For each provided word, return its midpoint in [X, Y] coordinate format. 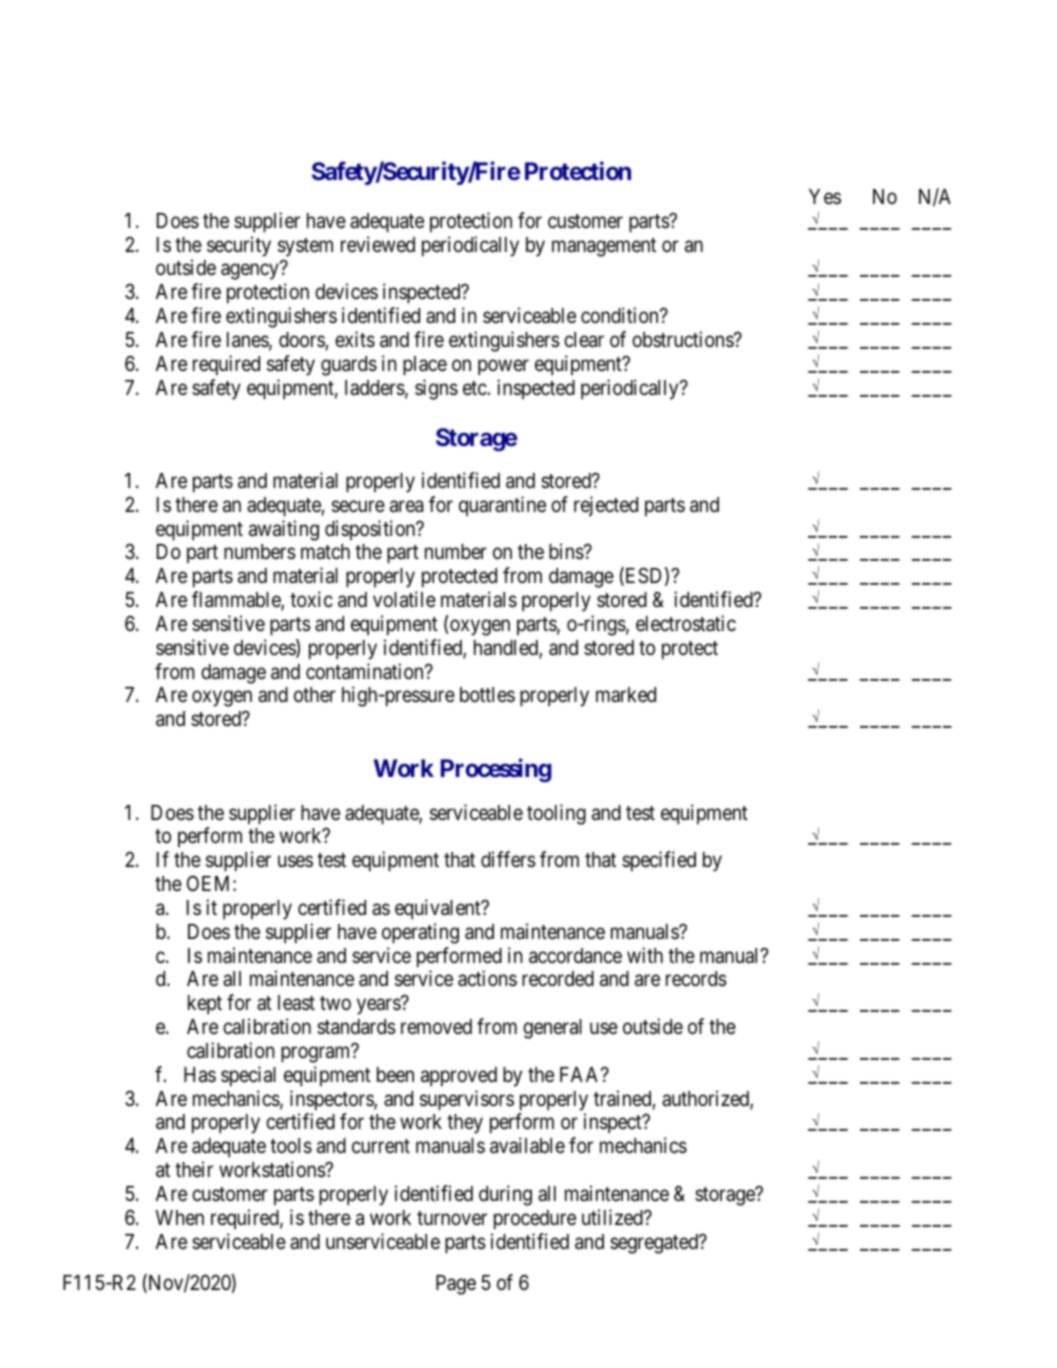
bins [567, 551]
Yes [825, 196]
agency [250, 272]
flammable [237, 600]
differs [508, 859]
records [696, 979]
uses [295, 862]
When [180, 1218]
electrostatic [686, 623]
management [604, 247]
